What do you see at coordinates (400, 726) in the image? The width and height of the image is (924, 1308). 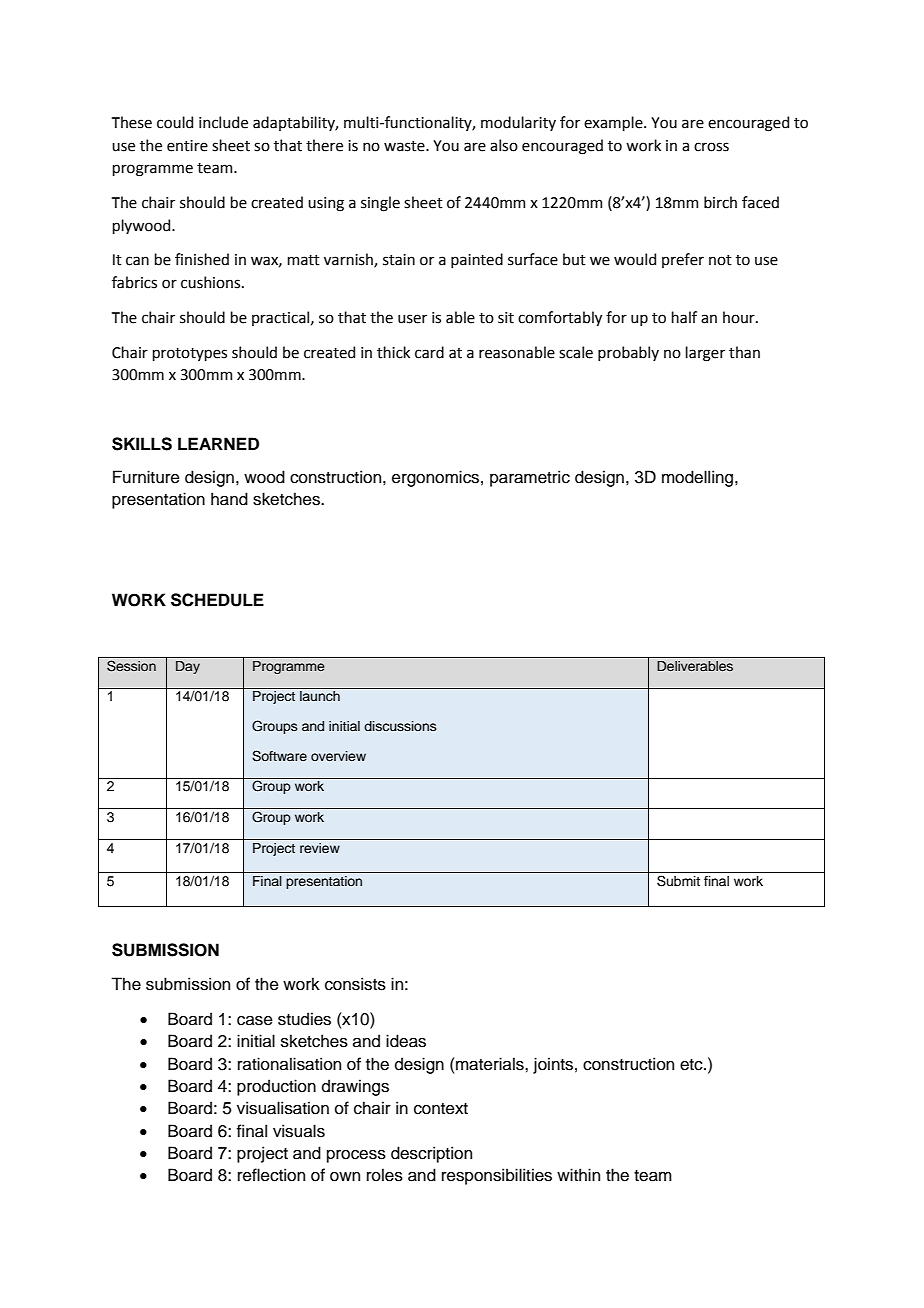 I see `discussions` at bounding box center [400, 726].
